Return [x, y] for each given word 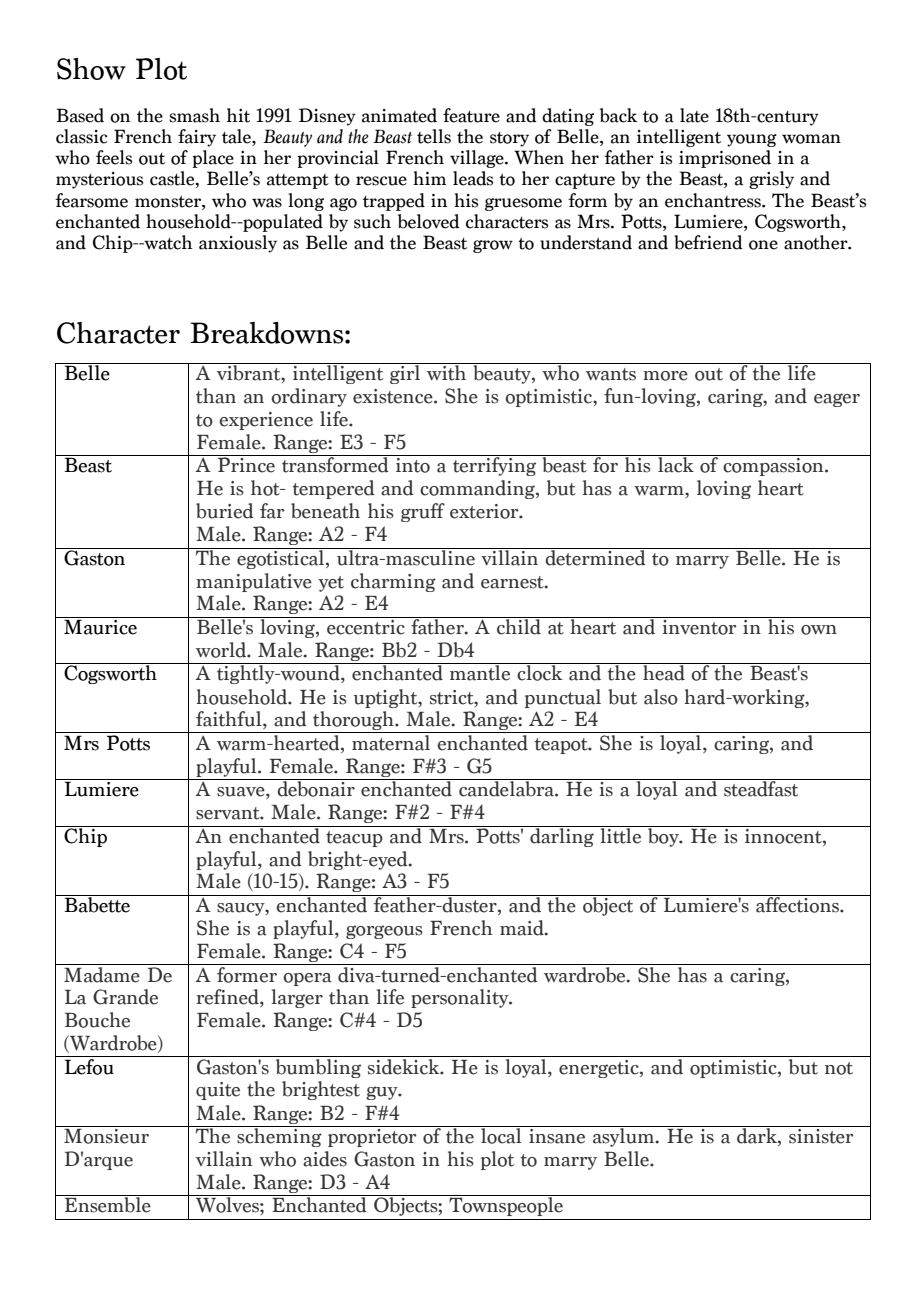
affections [797, 904]
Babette [97, 904]
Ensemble [108, 1204]
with [447, 372]
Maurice [100, 626]
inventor [699, 627]
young [752, 140]
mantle [480, 672]
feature [471, 115]
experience [266, 421]
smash [195, 115]
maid [523, 928]
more [665, 376]
